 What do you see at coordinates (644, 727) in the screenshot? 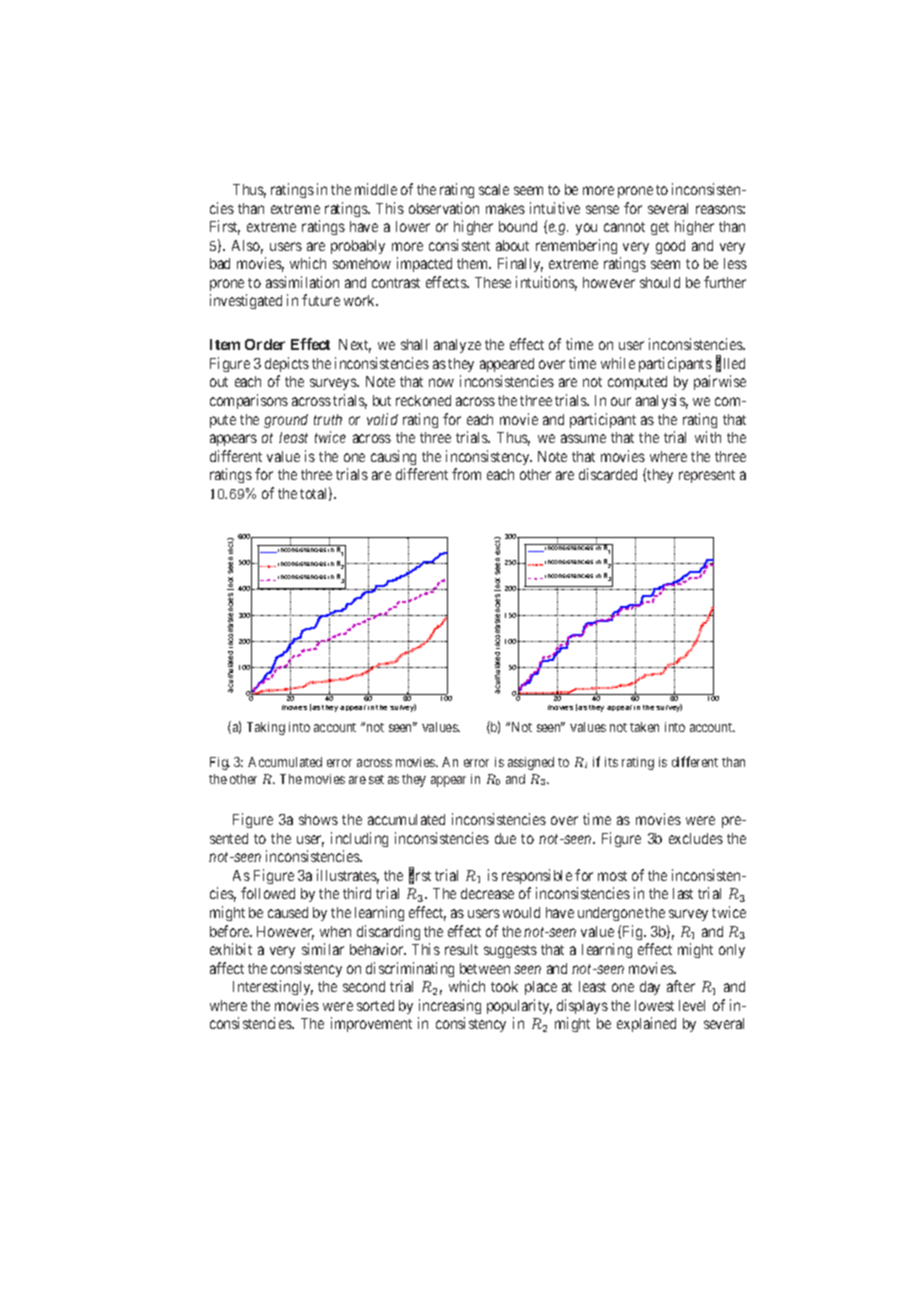
I see `taken` at bounding box center [644, 727].
